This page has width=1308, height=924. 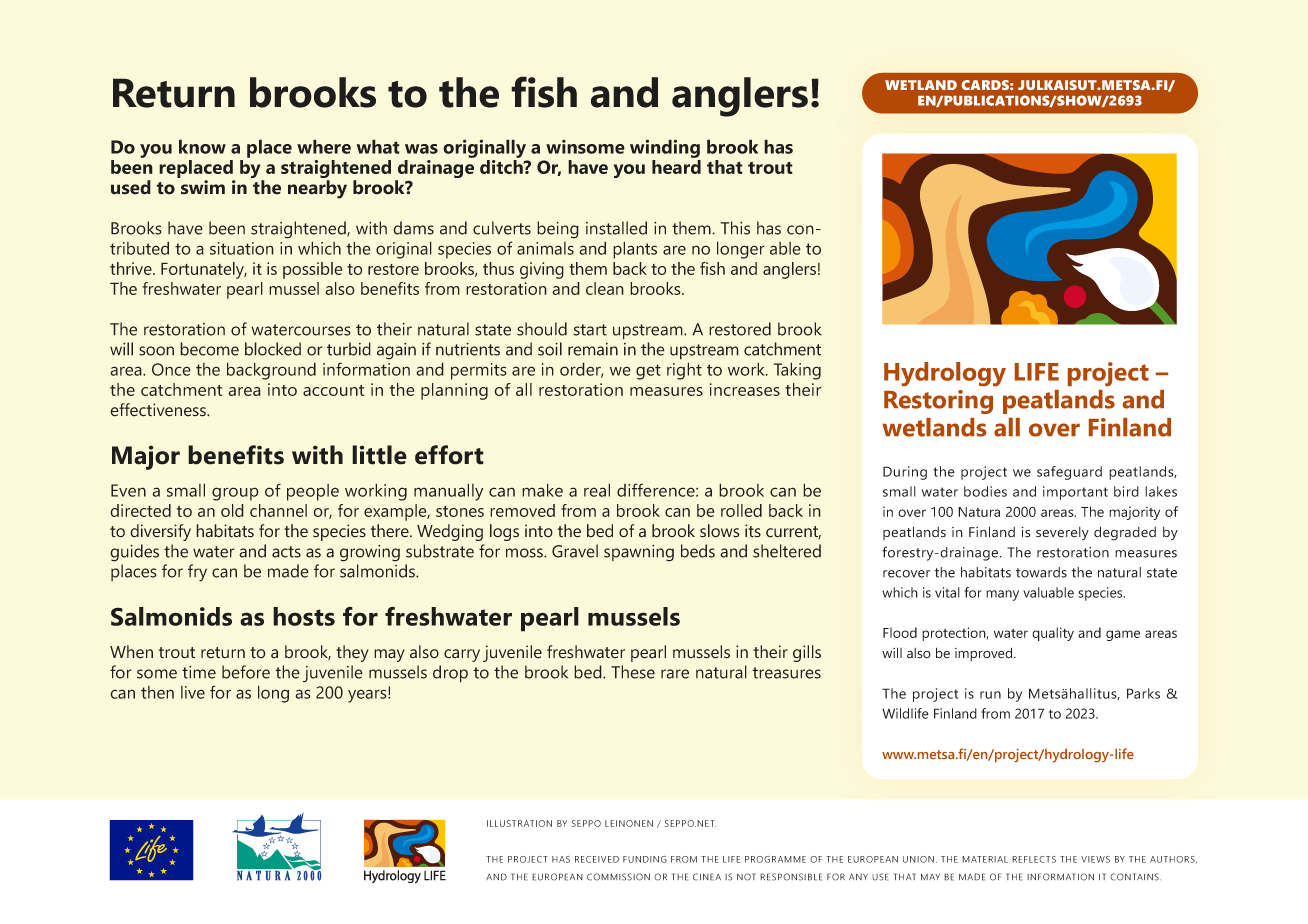 What do you see at coordinates (645, 859) in the page?
I see `FUNDING` at bounding box center [645, 859].
